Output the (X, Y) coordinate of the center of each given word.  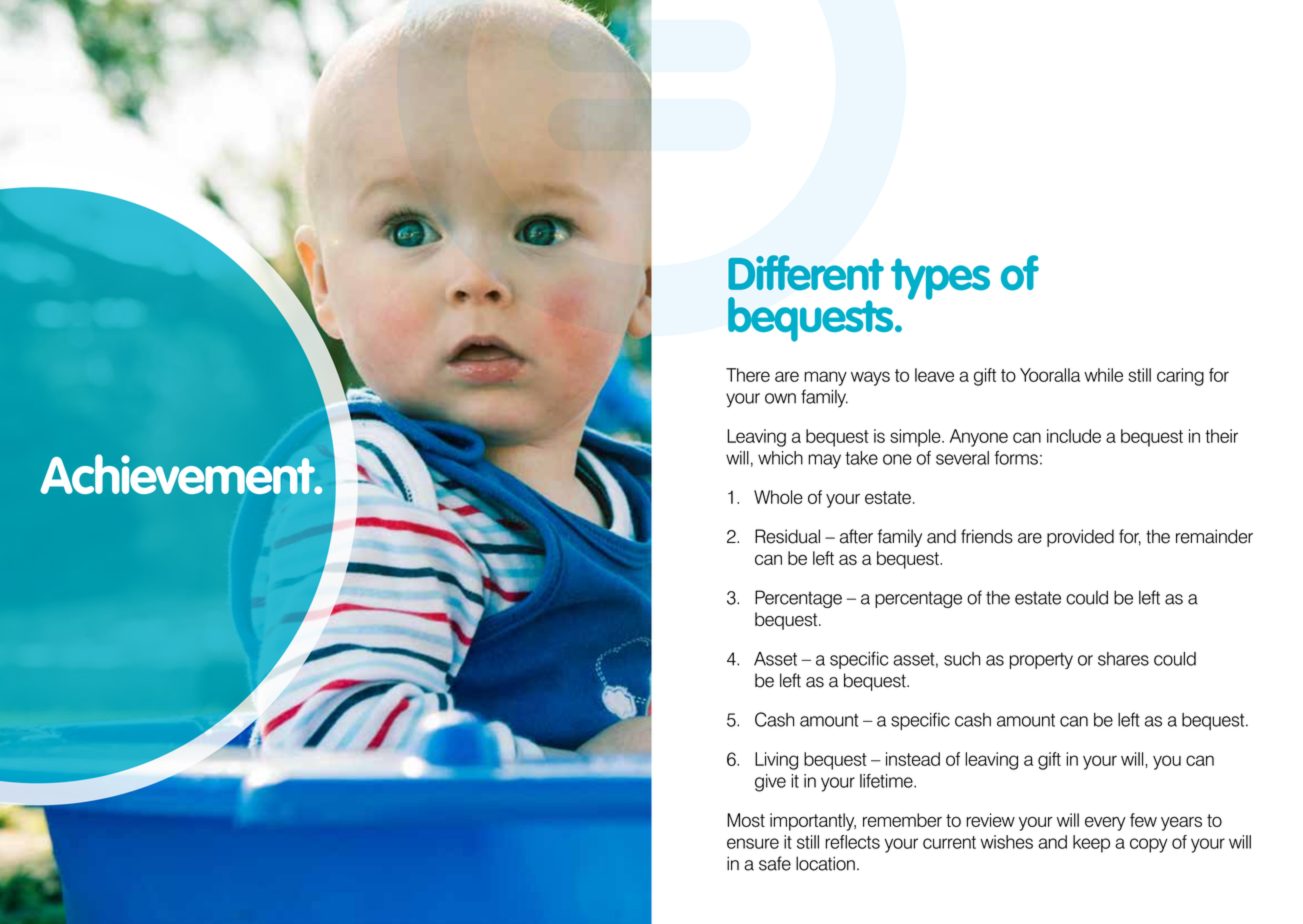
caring (1180, 377)
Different (806, 272)
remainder (1214, 536)
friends (987, 536)
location (825, 863)
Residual (787, 536)
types (940, 279)
